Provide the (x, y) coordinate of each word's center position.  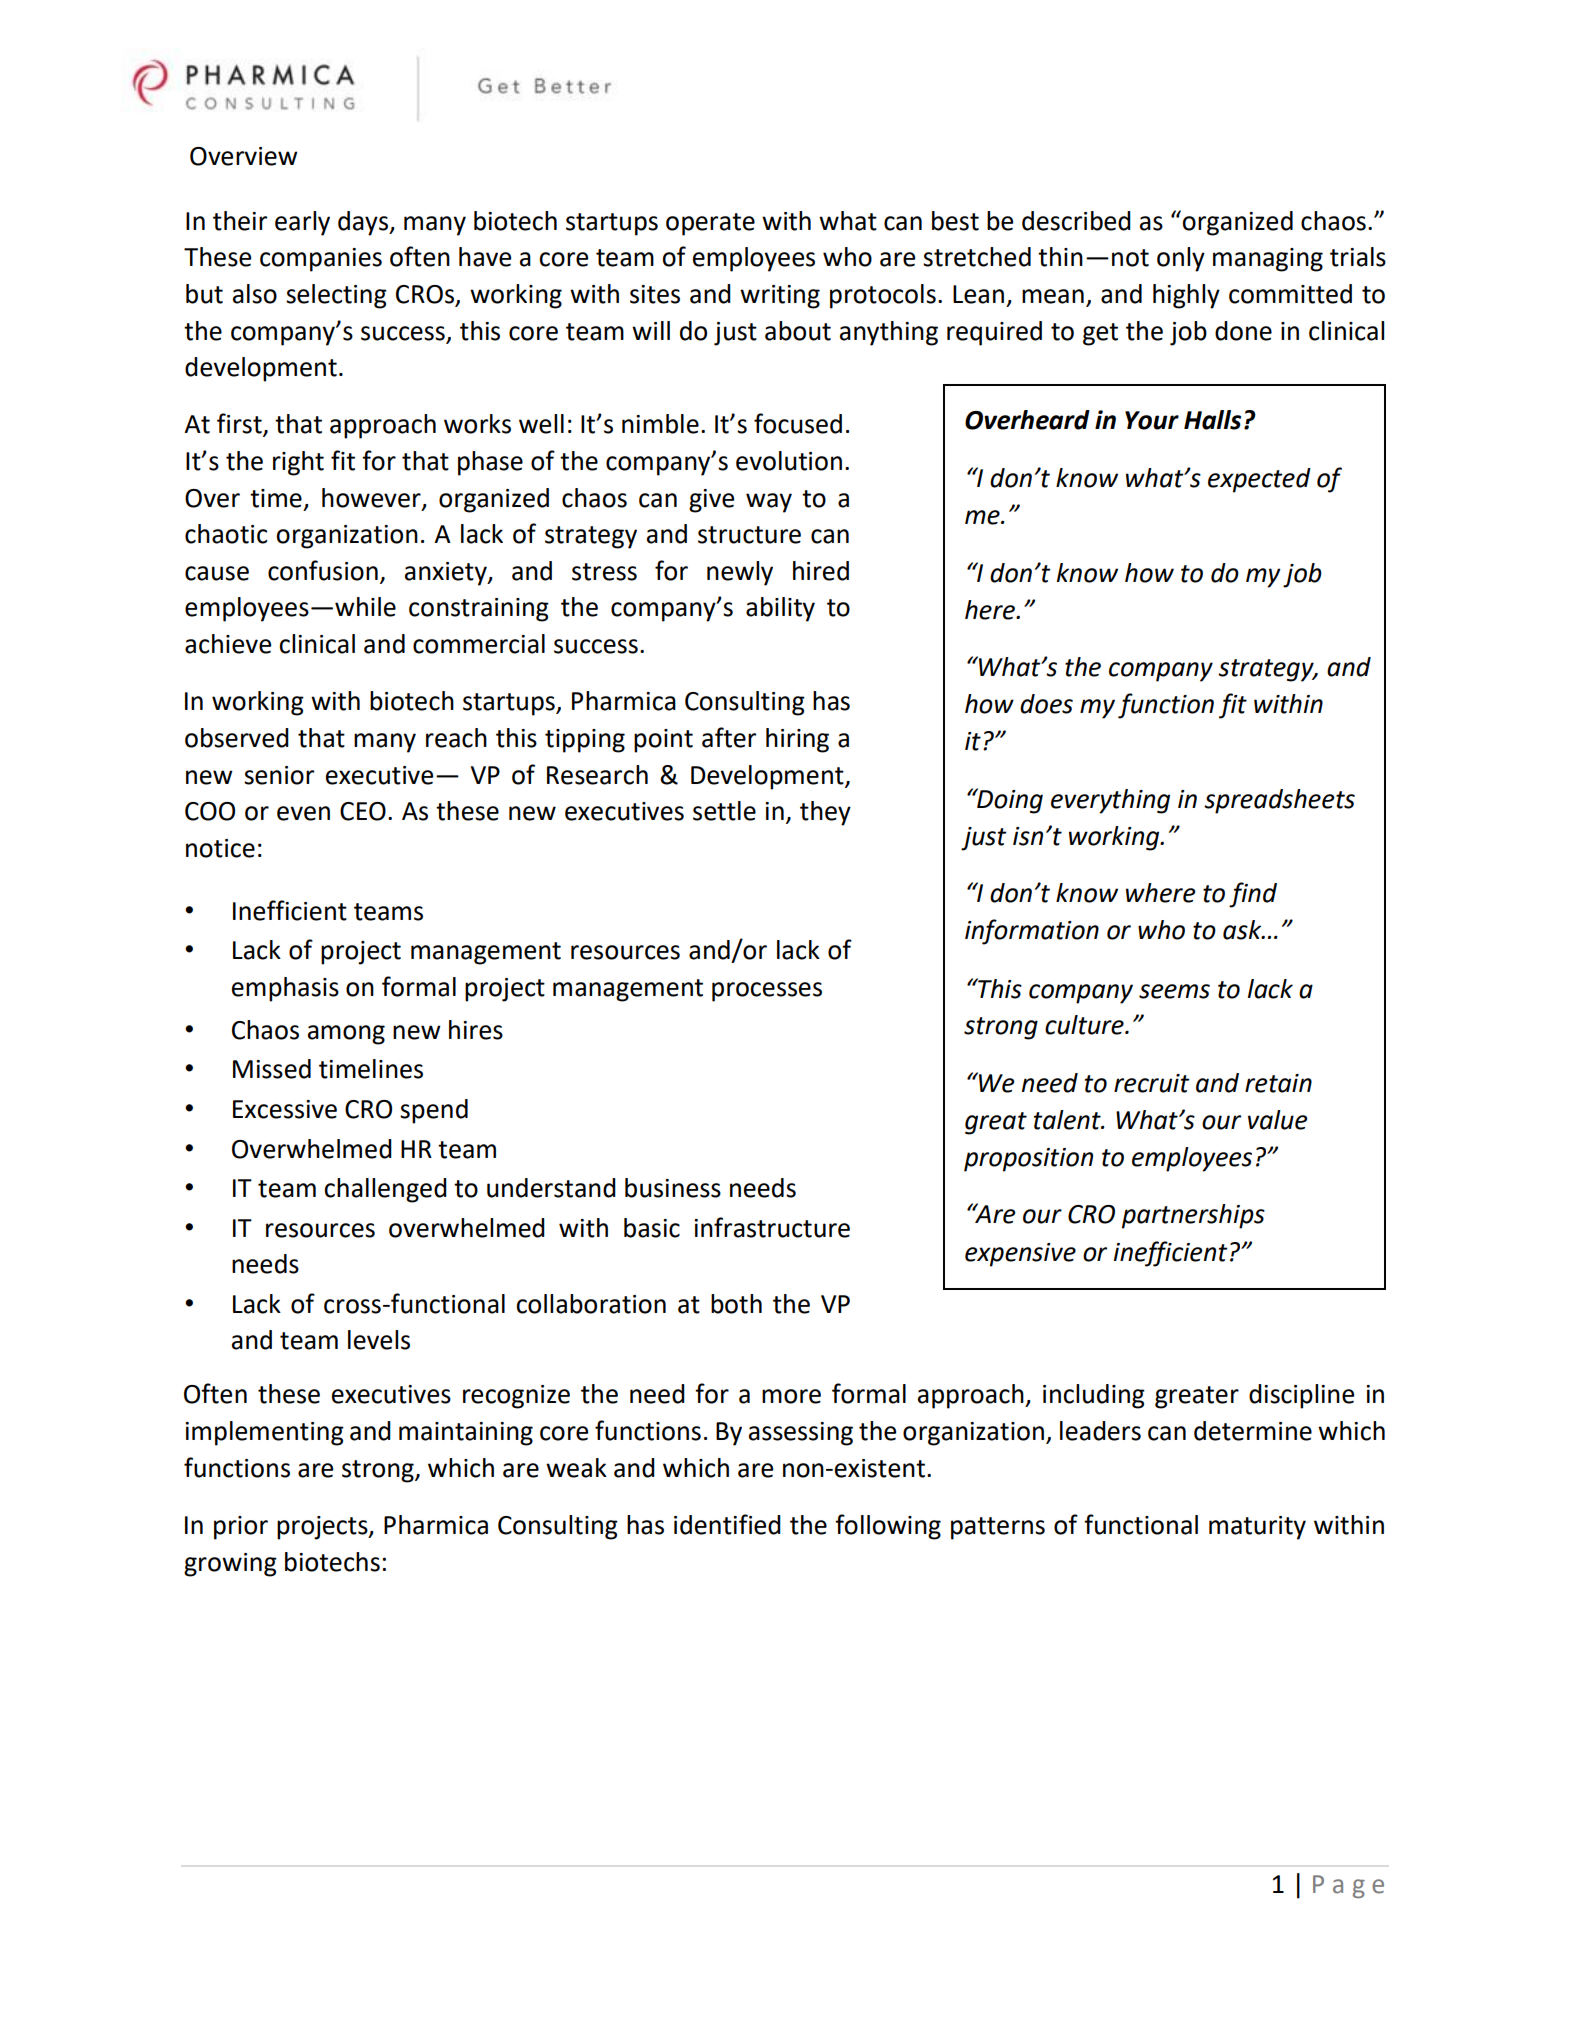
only (1181, 259)
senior (279, 775)
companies (321, 260)
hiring (797, 740)
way (769, 503)
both (736, 1304)
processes (767, 992)
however (372, 498)
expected (1259, 480)
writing (780, 297)
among (346, 1035)
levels (379, 1340)
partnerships (1193, 1216)
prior (241, 1528)
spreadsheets (1279, 801)
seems (1174, 991)
